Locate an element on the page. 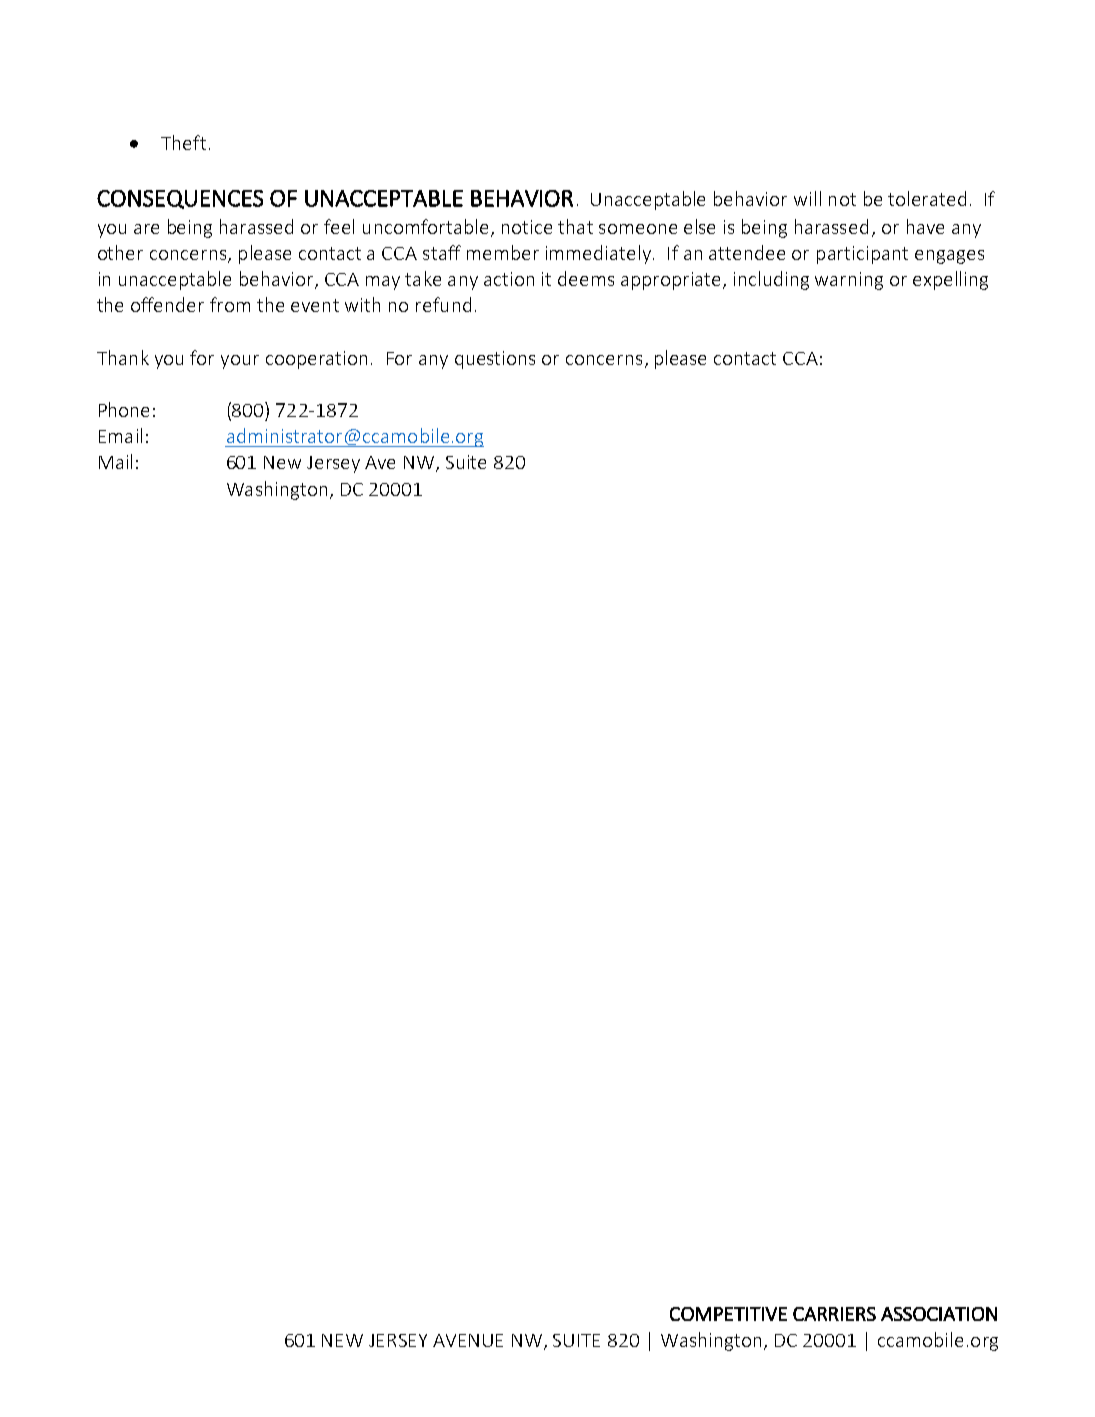 The height and width of the document is (1417, 1095). CONSEQUENCES is located at coordinates (180, 199).
